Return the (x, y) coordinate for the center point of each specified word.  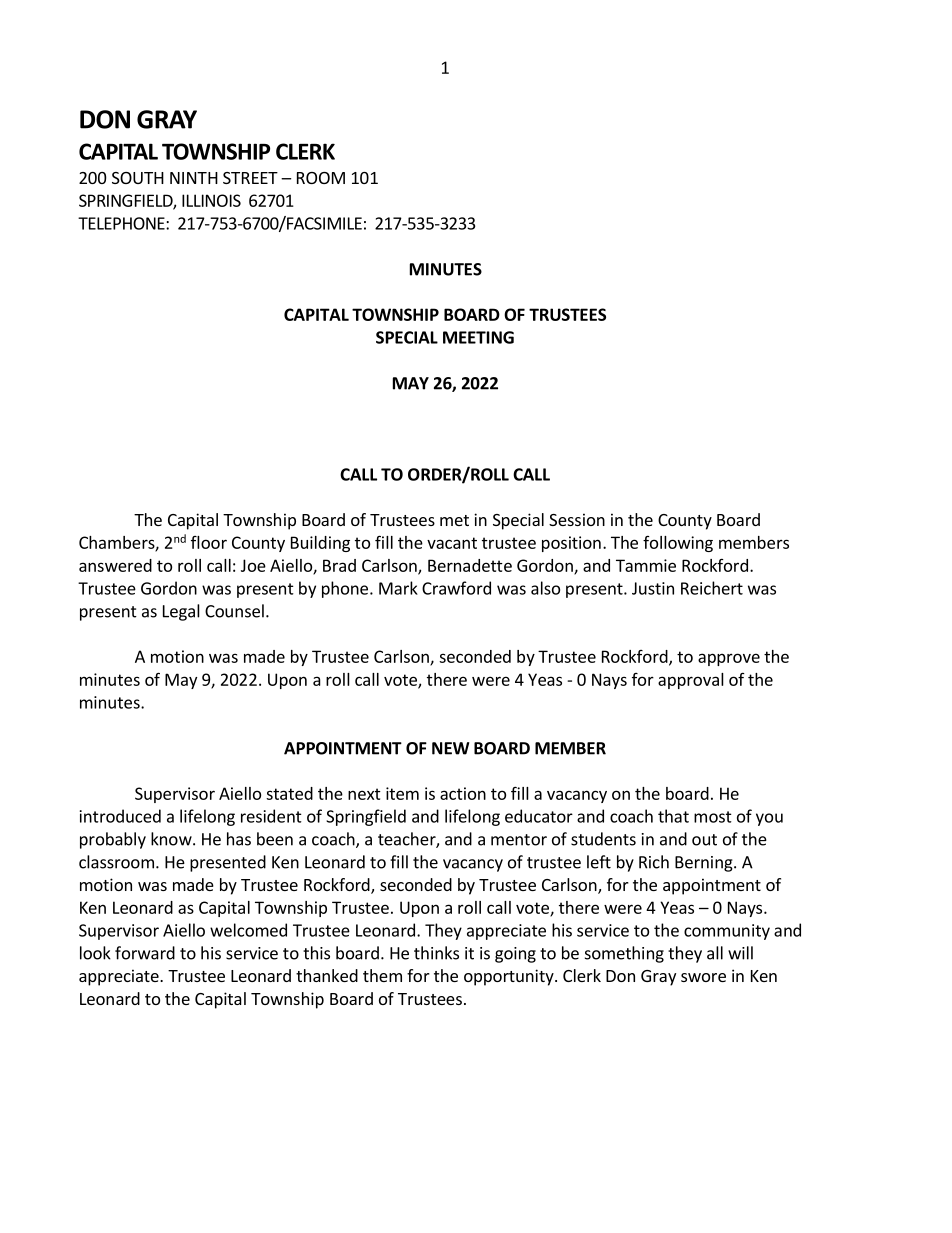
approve (729, 659)
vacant (452, 543)
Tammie (646, 565)
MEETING (478, 337)
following (678, 544)
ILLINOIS (211, 200)
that (673, 816)
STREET (250, 178)
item (402, 793)
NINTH (194, 178)
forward (145, 953)
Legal (181, 612)
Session (577, 519)
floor (209, 542)
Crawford (456, 588)
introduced (120, 816)
